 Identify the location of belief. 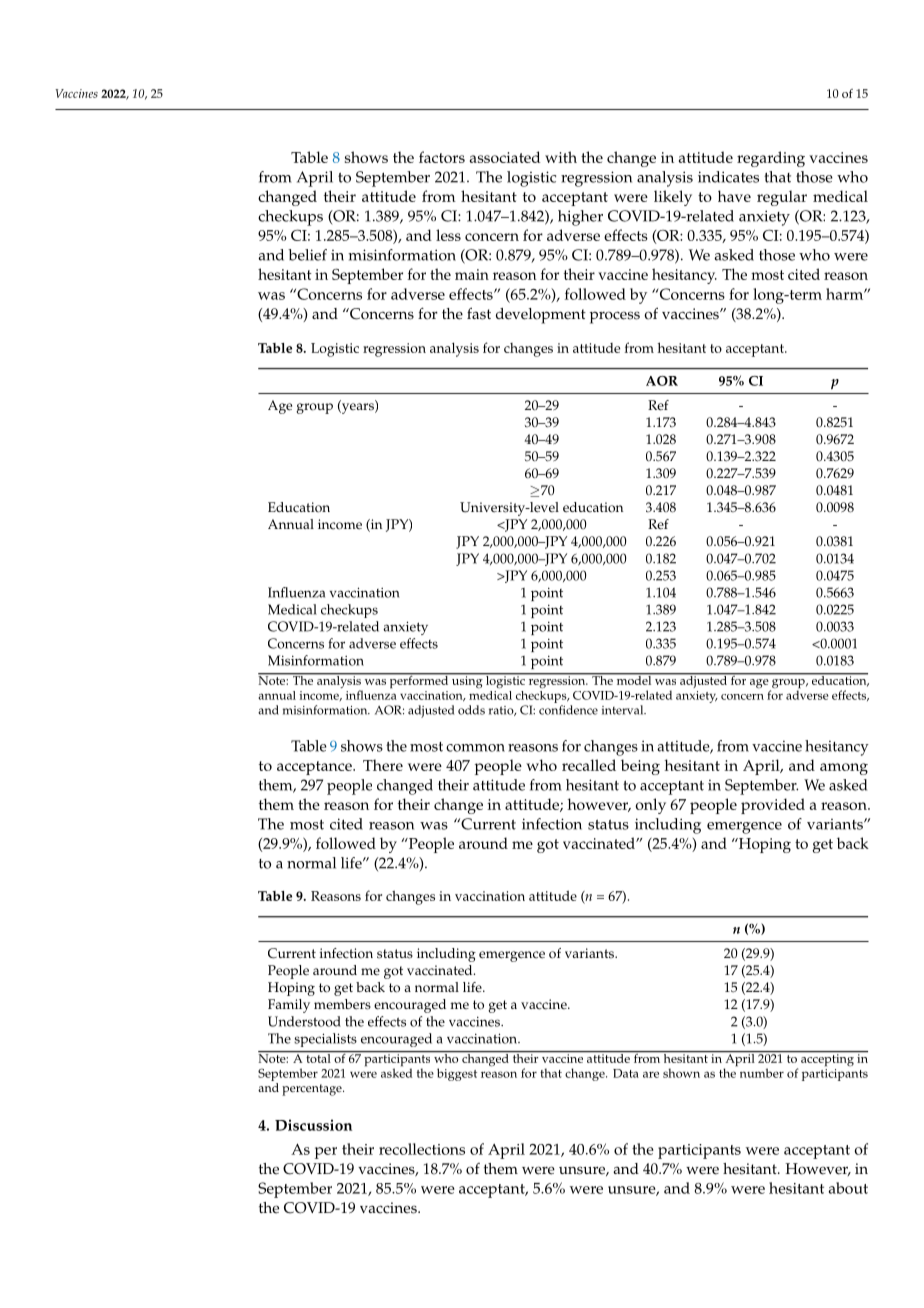
(307, 255).
